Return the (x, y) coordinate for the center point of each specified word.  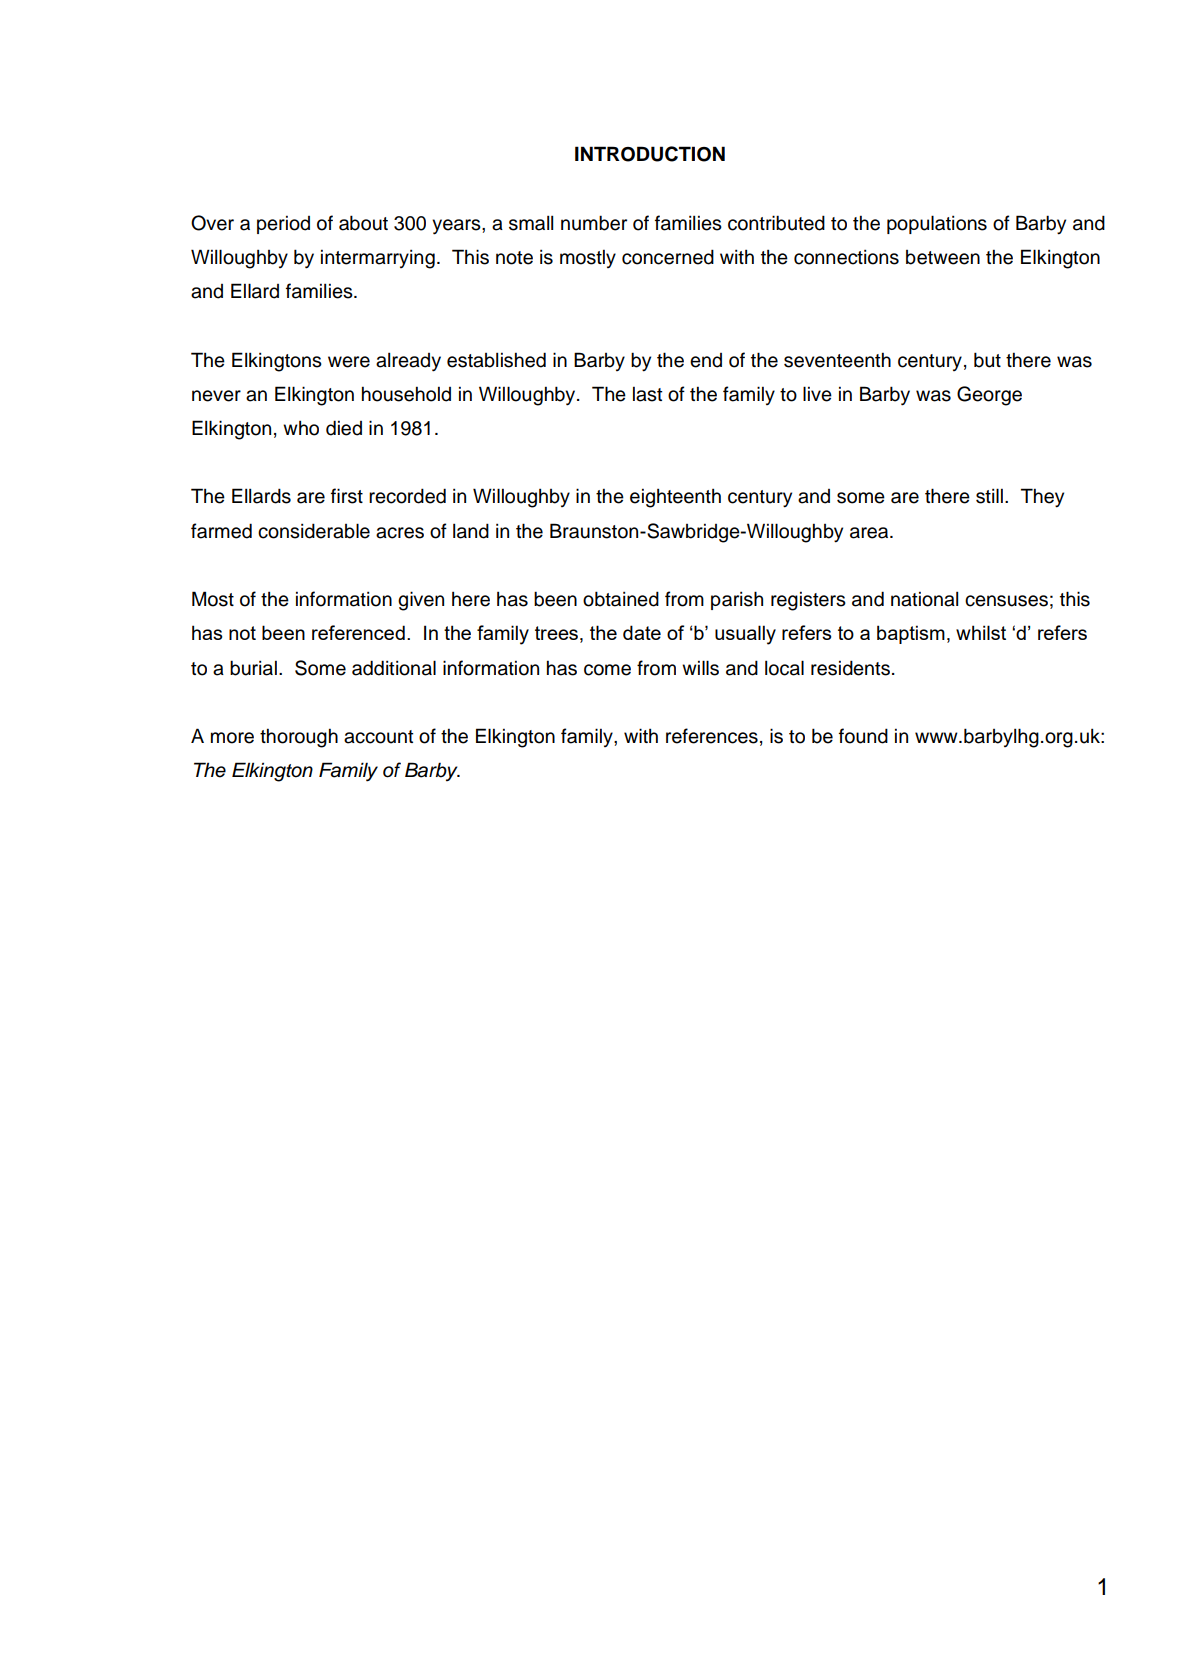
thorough (299, 738)
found (863, 736)
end (706, 360)
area (870, 533)
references (712, 736)
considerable (314, 531)
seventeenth (837, 360)
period (283, 224)
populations (937, 224)
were (349, 362)
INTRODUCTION (650, 154)
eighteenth (675, 498)
